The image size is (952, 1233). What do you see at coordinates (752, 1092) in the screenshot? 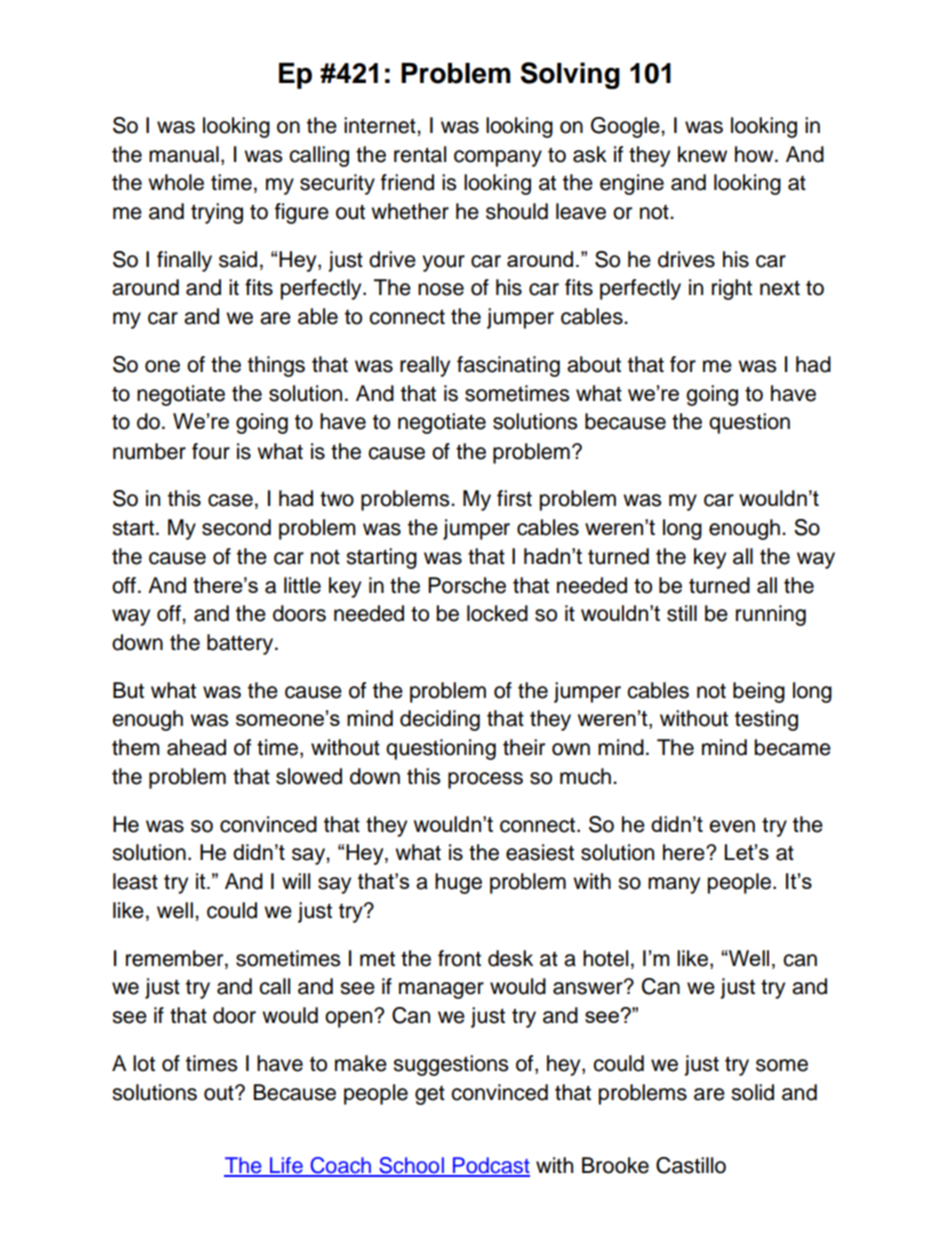
I see `solid` at bounding box center [752, 1092].
